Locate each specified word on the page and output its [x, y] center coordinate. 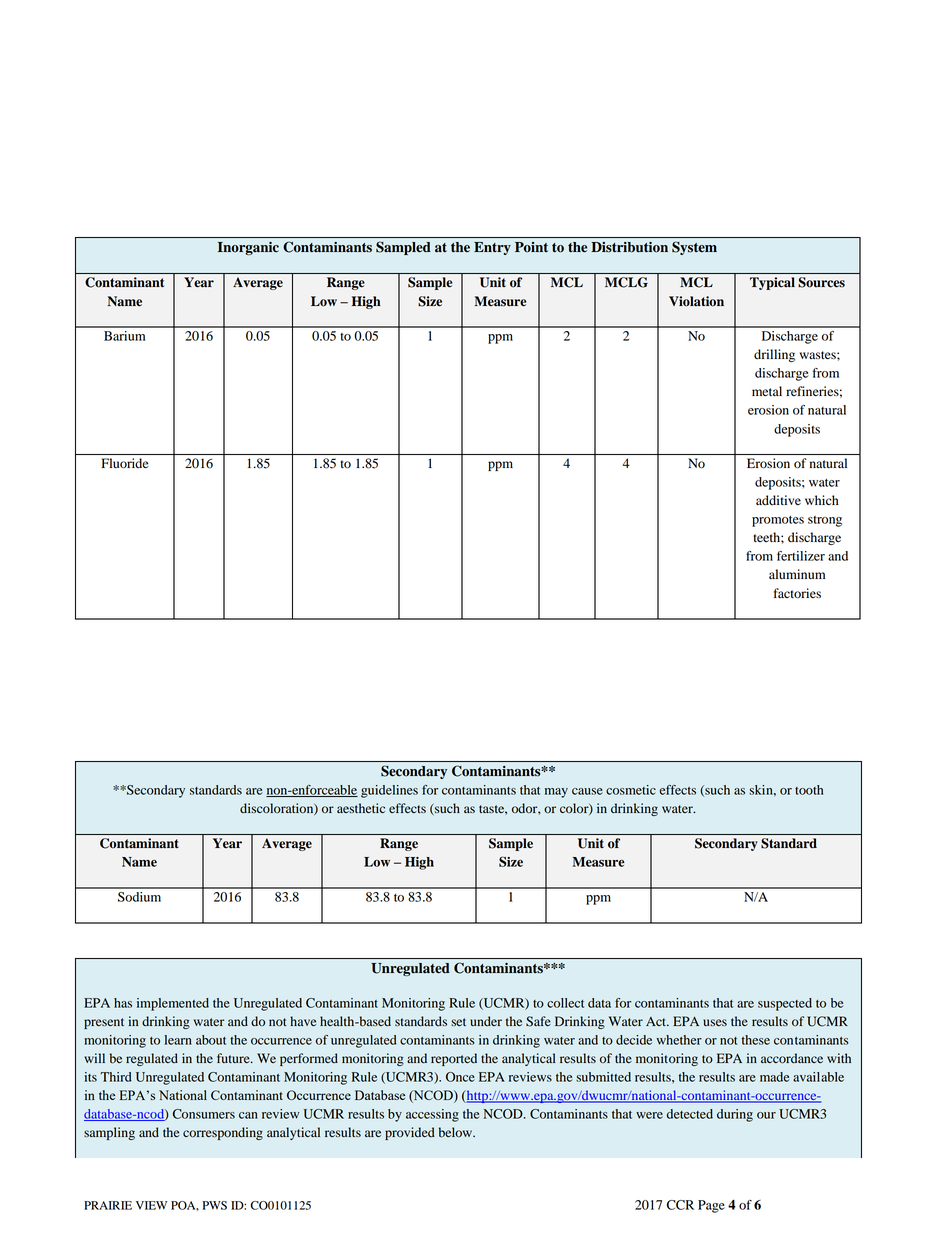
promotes [778, 521]
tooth [809, 790]
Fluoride [125, 463]
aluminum [797, 574]
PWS [215, 1205]
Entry [492, 248]
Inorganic [248, 248]
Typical [772, 283]
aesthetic [361, 808]
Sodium [139, 897]
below [456, 1132]
